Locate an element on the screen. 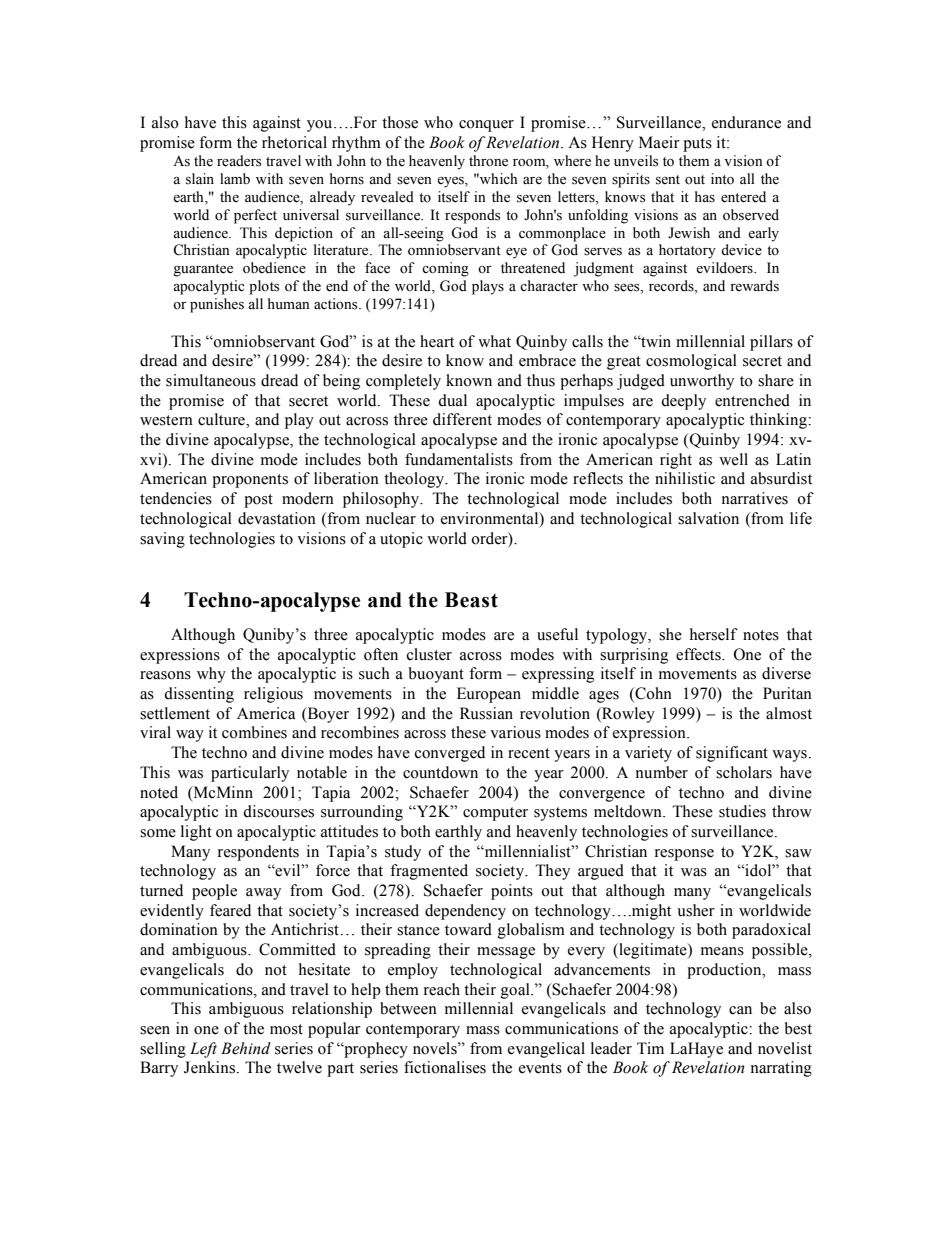  Beast is located at coordinates (471, 600).
